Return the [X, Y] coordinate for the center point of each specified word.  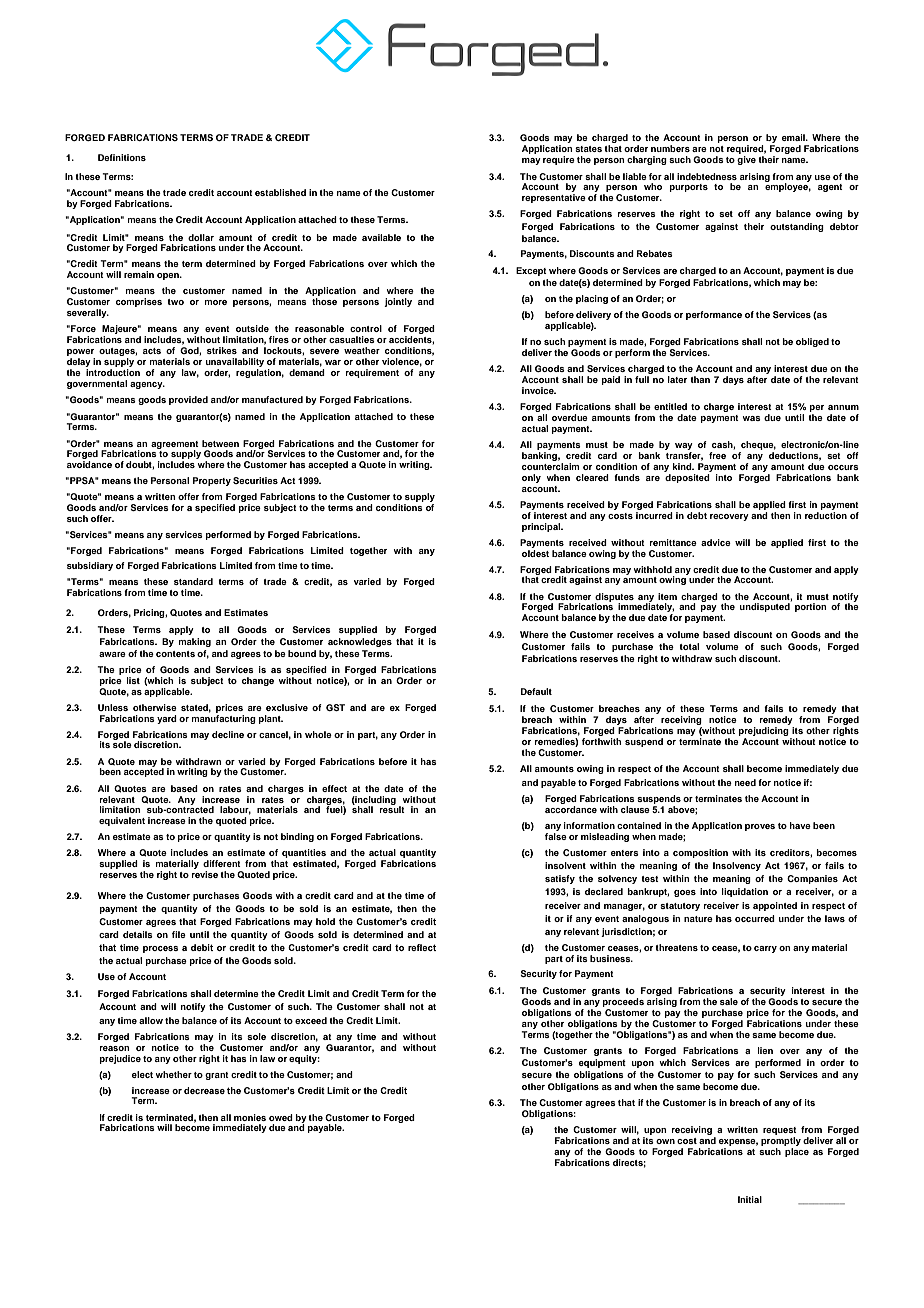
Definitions [122, 157]
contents [175, 654]
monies [250, 1117]
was [751, 418]
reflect [422, 947]
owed [281, 1117]
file [179, 934]
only [531, 478]
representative [554, 198]
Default [536, 691]
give [746, 160]
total [689, 646]
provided [188, 400]
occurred [755, 918]
